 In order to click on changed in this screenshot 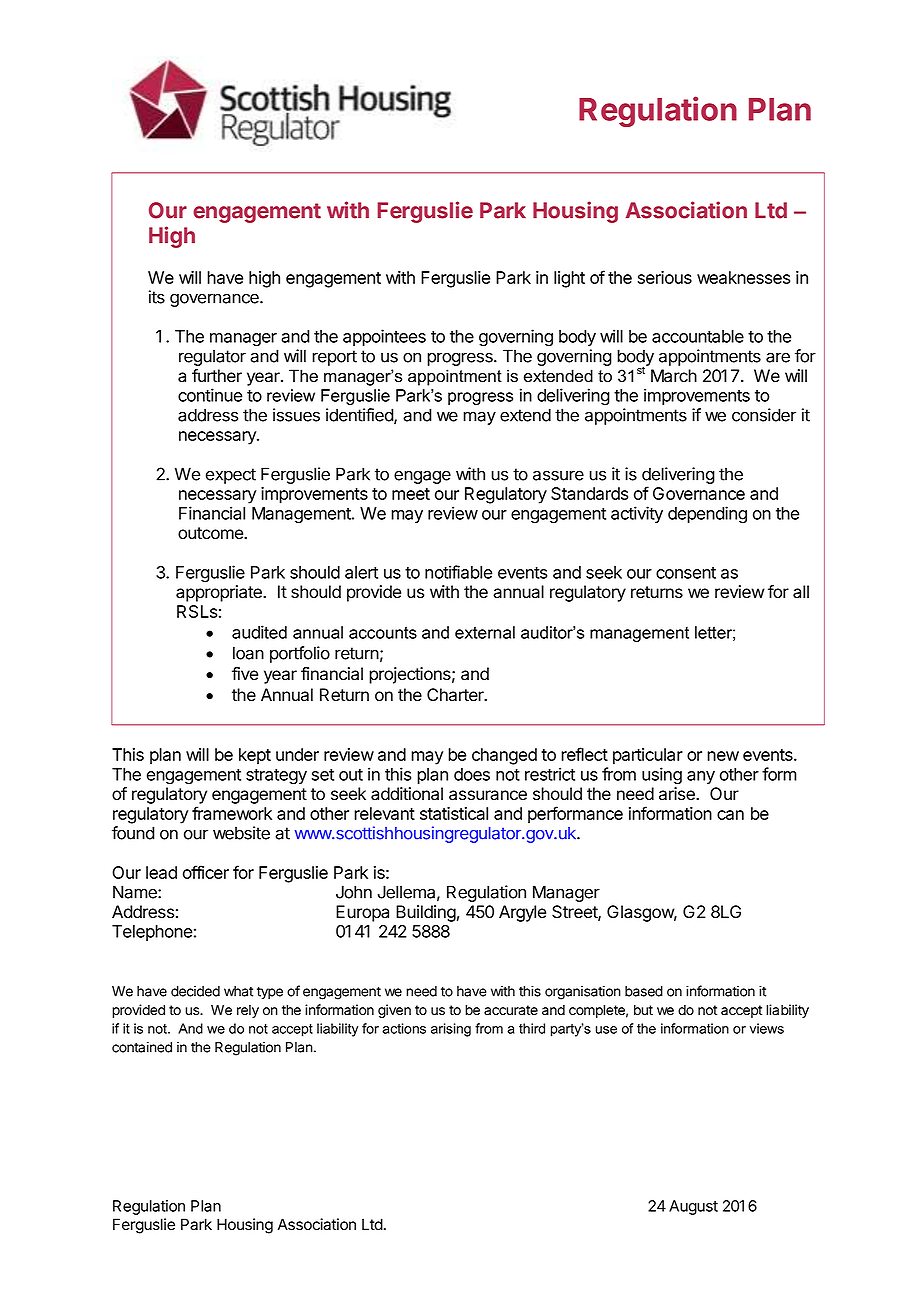, I will do `click(504, 756)`.
